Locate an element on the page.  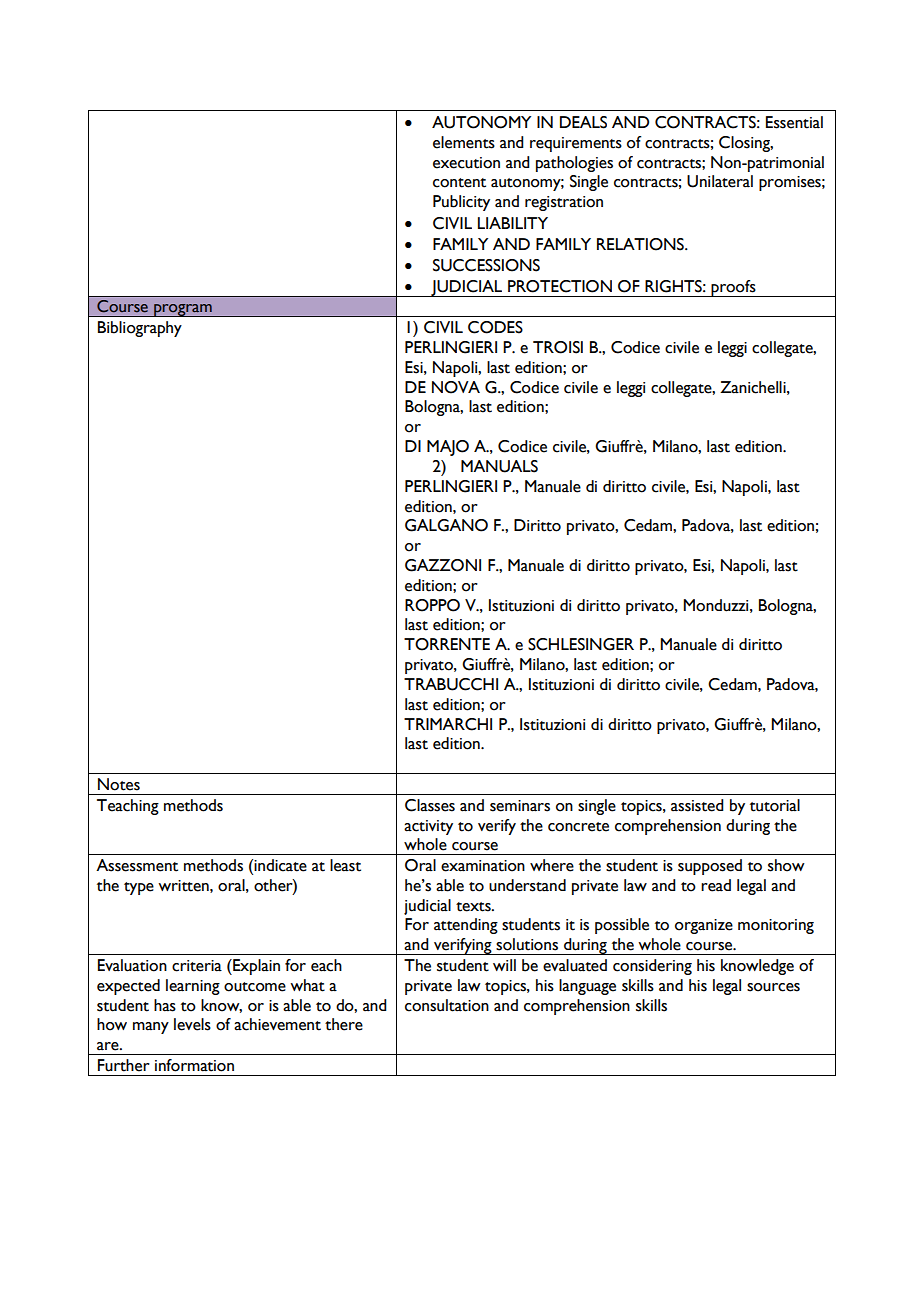
Closing is located at coordinates (746, 144).
